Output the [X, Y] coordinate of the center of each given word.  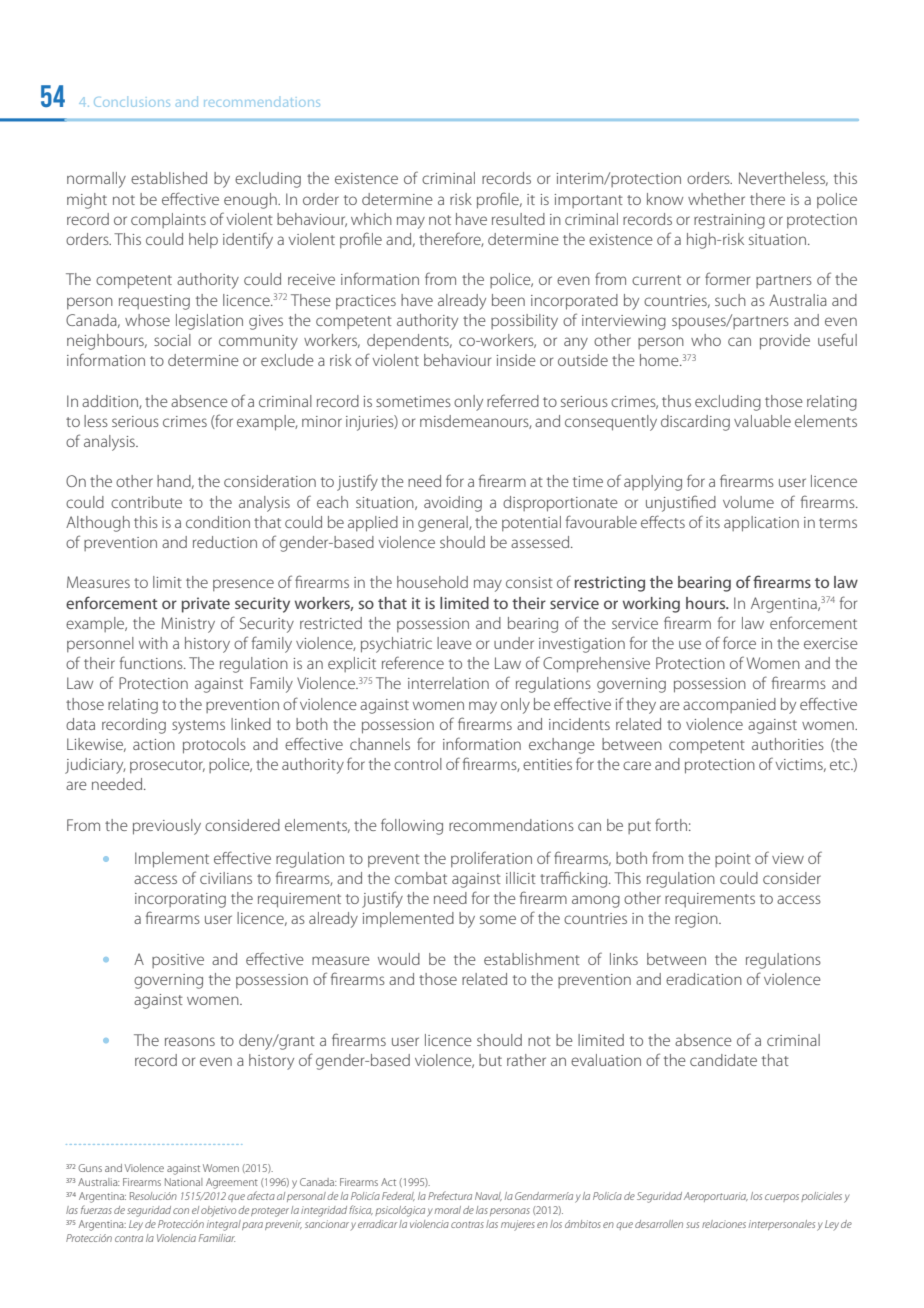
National [183, 1182]
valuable [762, 421]
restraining [729, 221]
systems [198, 727]
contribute [146, 502]
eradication [704, 979]
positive [178, 961]
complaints [168, 220]
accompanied [729, 705]
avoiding [453, 504]
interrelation [448, 683]
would [399, 959]
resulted [518, 219]
